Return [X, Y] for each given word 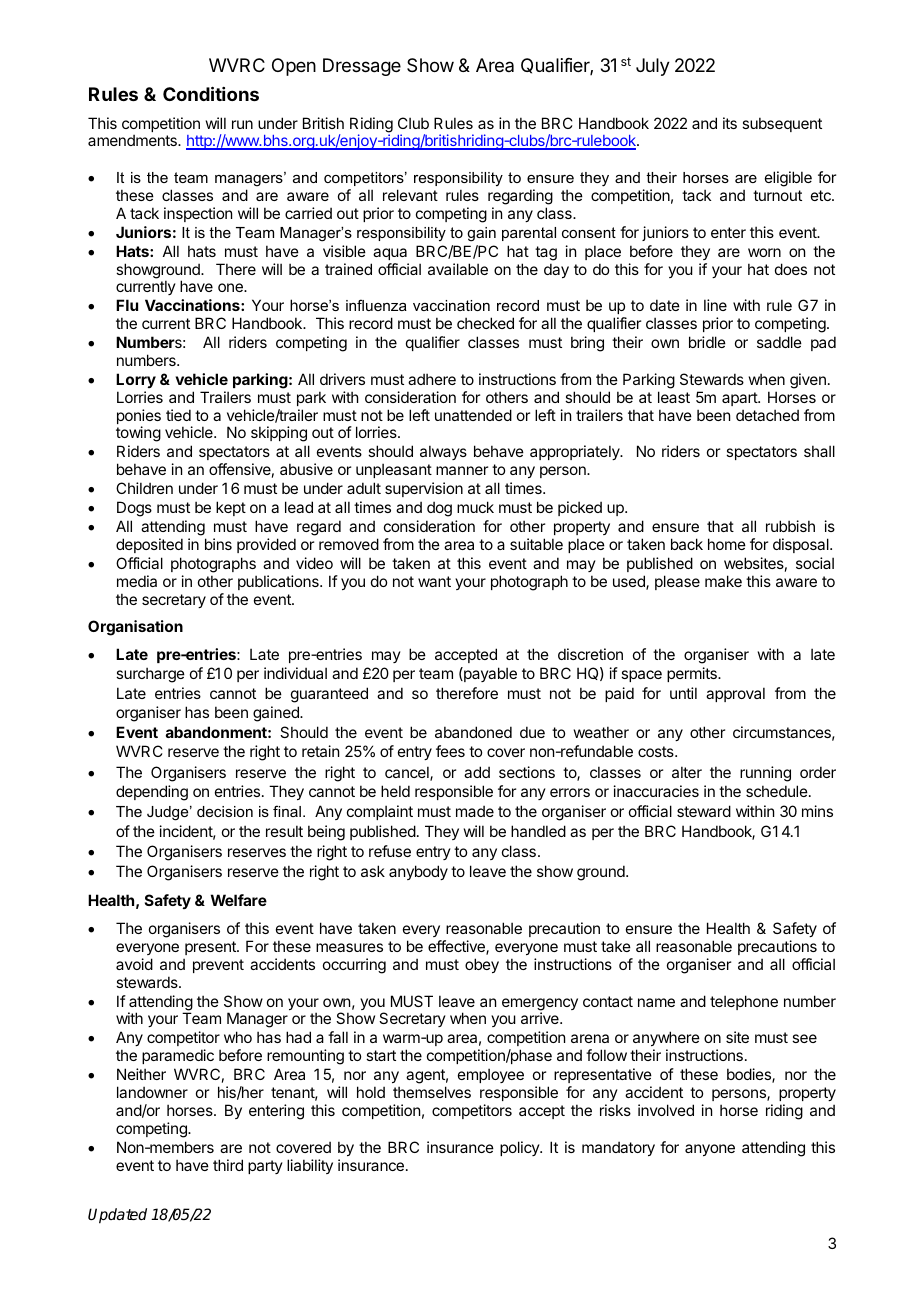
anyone [710, 1150]
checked [485, 323]
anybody [418, 872]
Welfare [239, 900]
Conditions [211, 93]
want [434, 581]
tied [178, 415]
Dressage [362, 67]
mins [817, 811]
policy [520, 1148]
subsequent [782, 124]
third [228, 1165]
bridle [707, 342]
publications [279, 582]
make [723, 581]
